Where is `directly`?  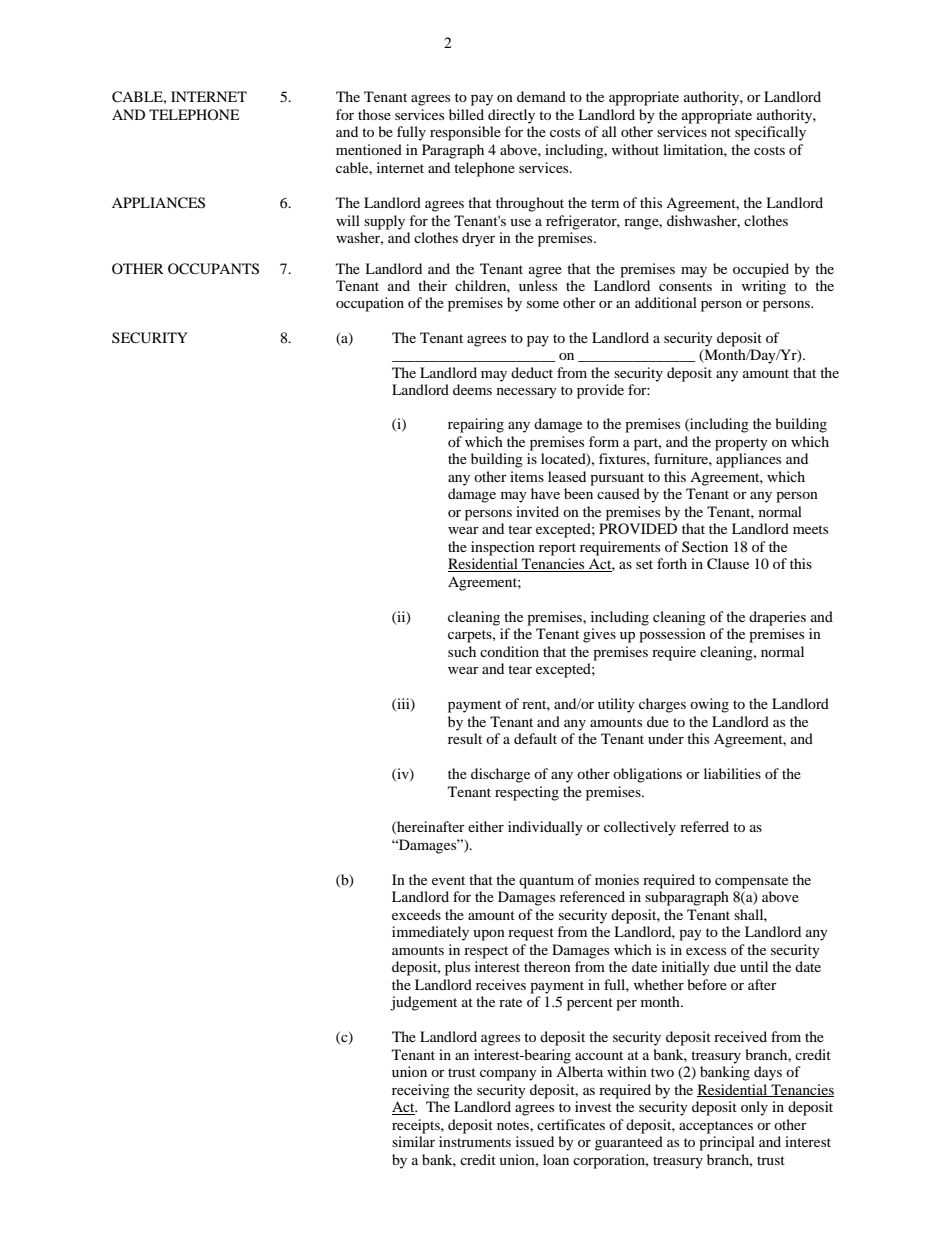
directly is located at coordinates (511, 116).
